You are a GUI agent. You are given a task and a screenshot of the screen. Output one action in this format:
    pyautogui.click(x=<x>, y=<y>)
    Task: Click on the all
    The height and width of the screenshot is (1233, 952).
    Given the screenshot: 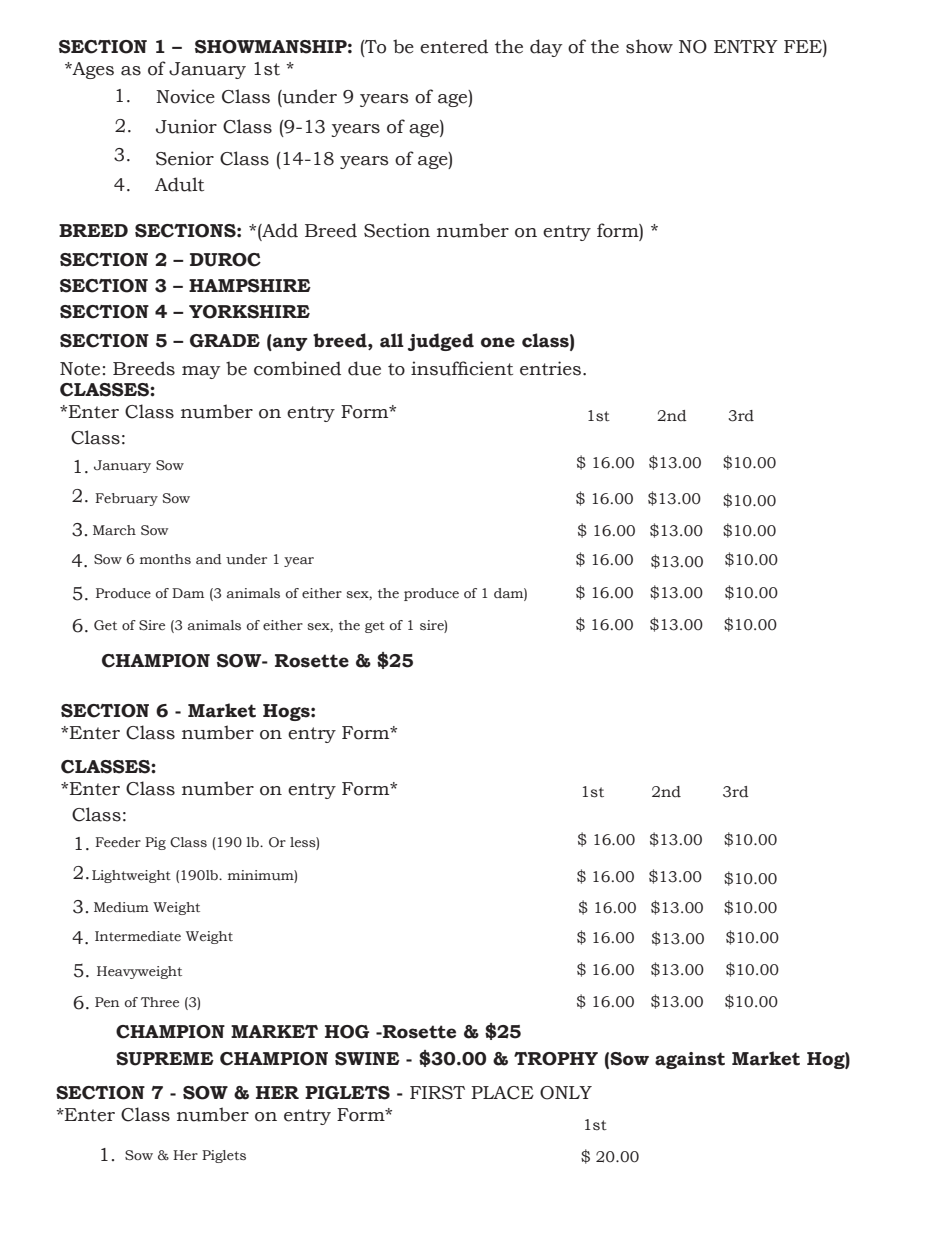 What is the action you would take?
    pyautogui.click(x=392, y=340)
